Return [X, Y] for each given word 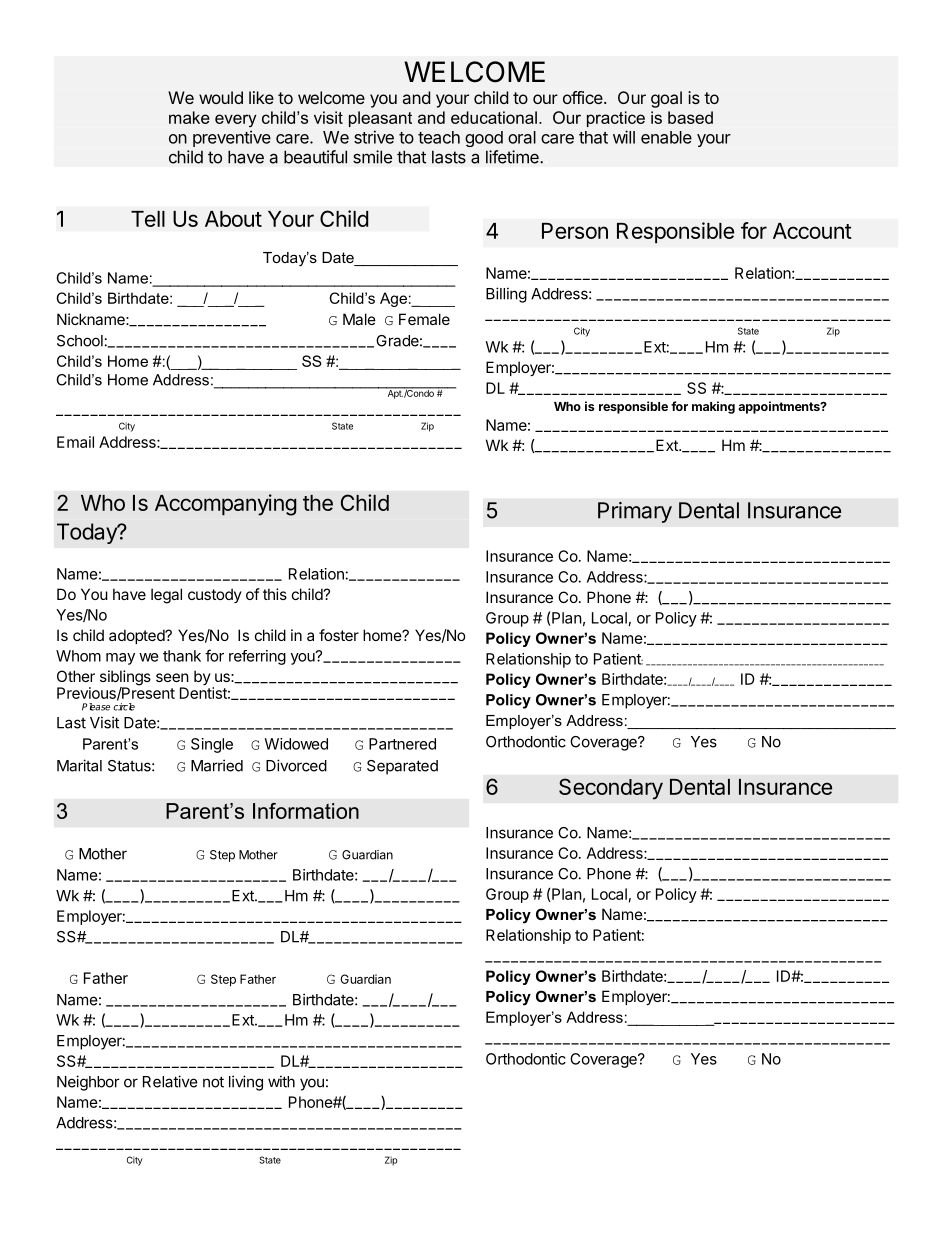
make [189, 117]
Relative [170, 1081]
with [281, 1081]
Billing [506, 295]
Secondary [611, 789]
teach [439, 137]
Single [212, 745]
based [690, 117]
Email [75, 442]
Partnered [402, 744]
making [713, 407]
